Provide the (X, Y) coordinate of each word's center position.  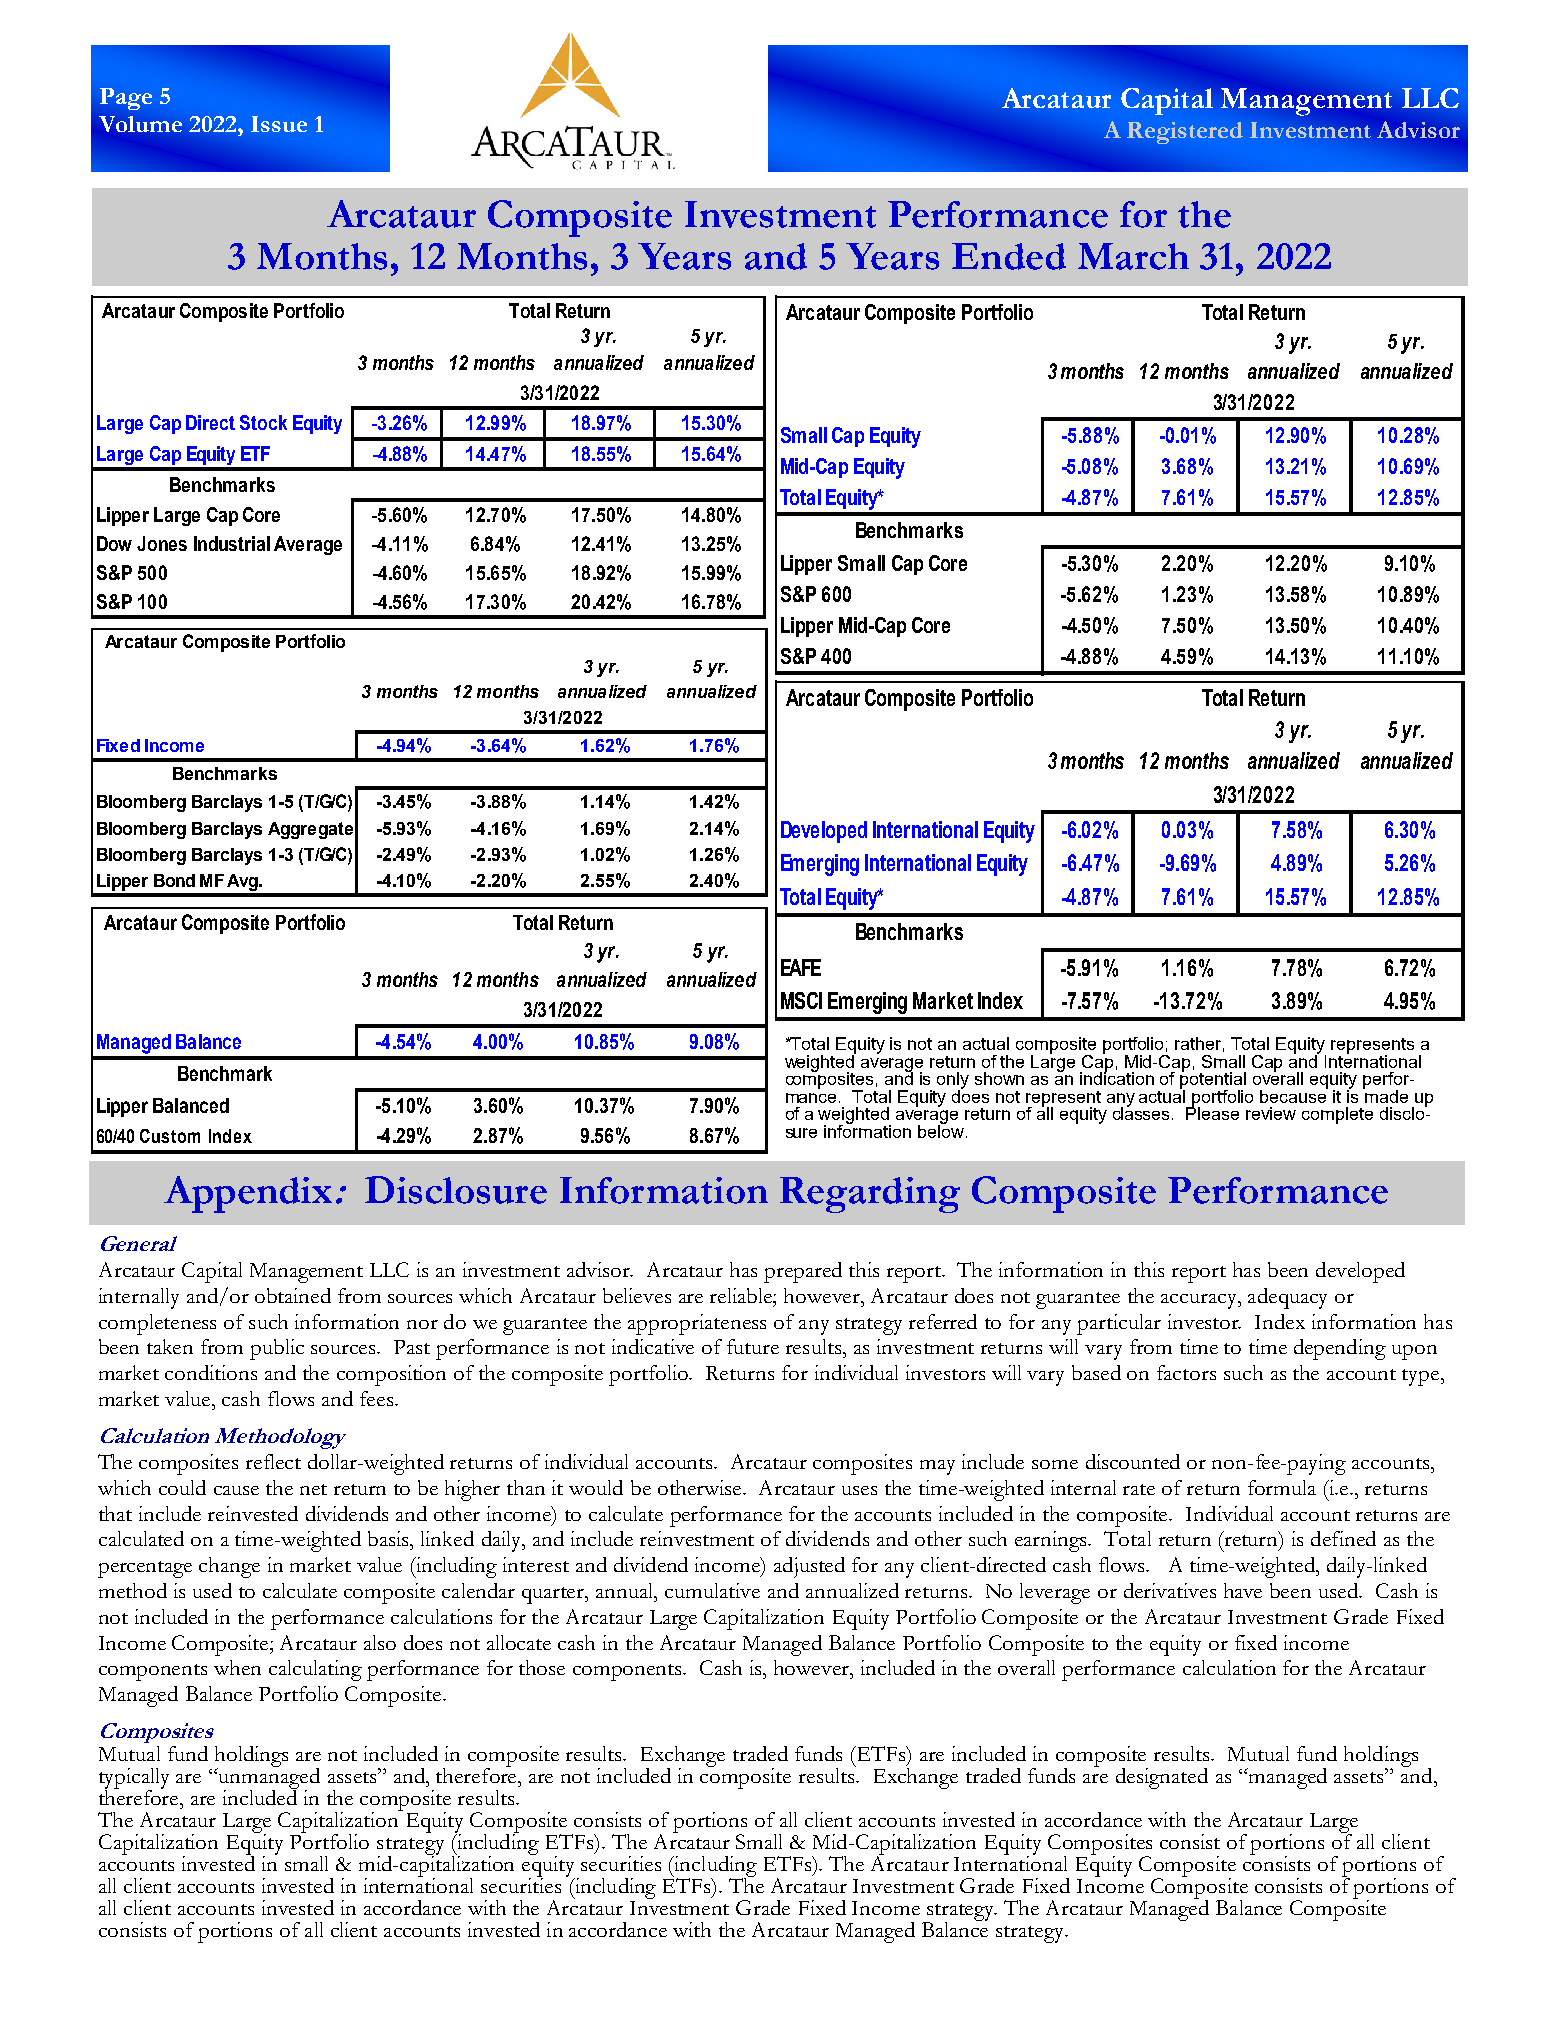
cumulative (712, 1590)
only (953, 1081)
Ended (1009, 256)
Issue (279, 124)
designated (1162, 1778)
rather (1199, 1044)
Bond (174, 880)
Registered (1185, 133)
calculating (315, 1670)
